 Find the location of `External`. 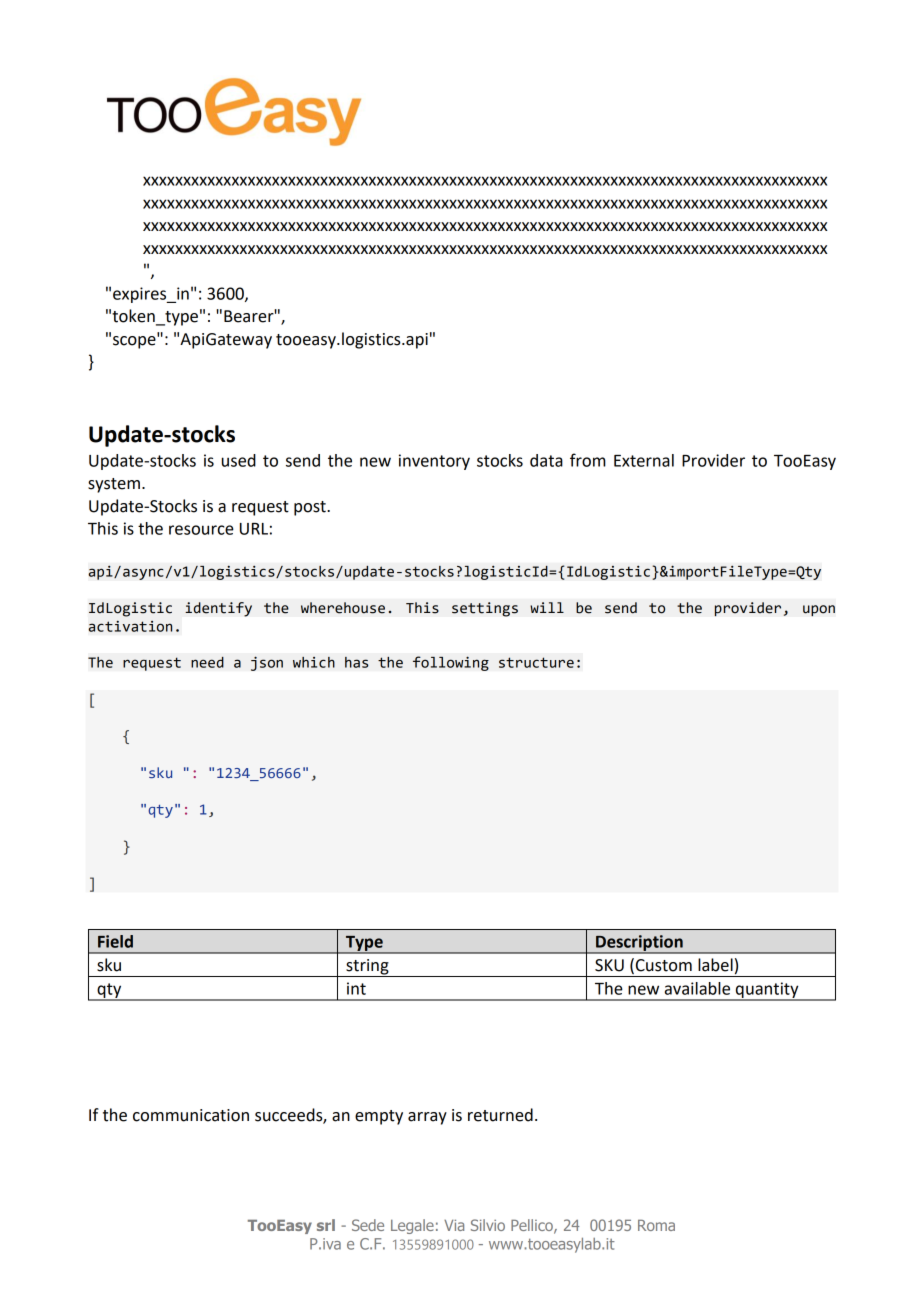

External is located at coordinates (644, 460).
